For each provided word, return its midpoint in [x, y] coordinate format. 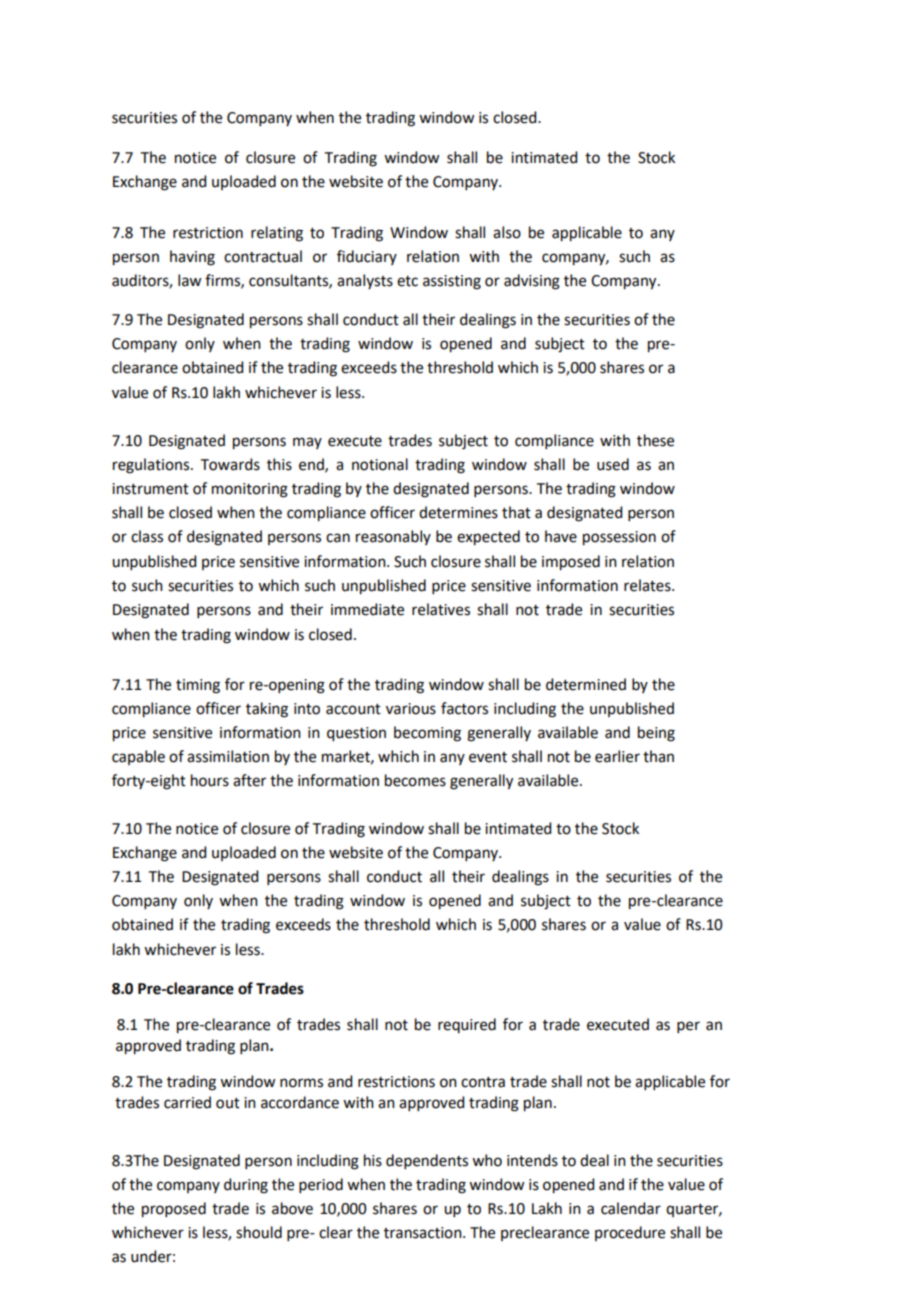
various [411, 709]
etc [407, 281]
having [192, 258]
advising [532, 282]
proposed [174, 1210]
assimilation [228, 756]
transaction [424, 1233]
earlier [617, 756]
